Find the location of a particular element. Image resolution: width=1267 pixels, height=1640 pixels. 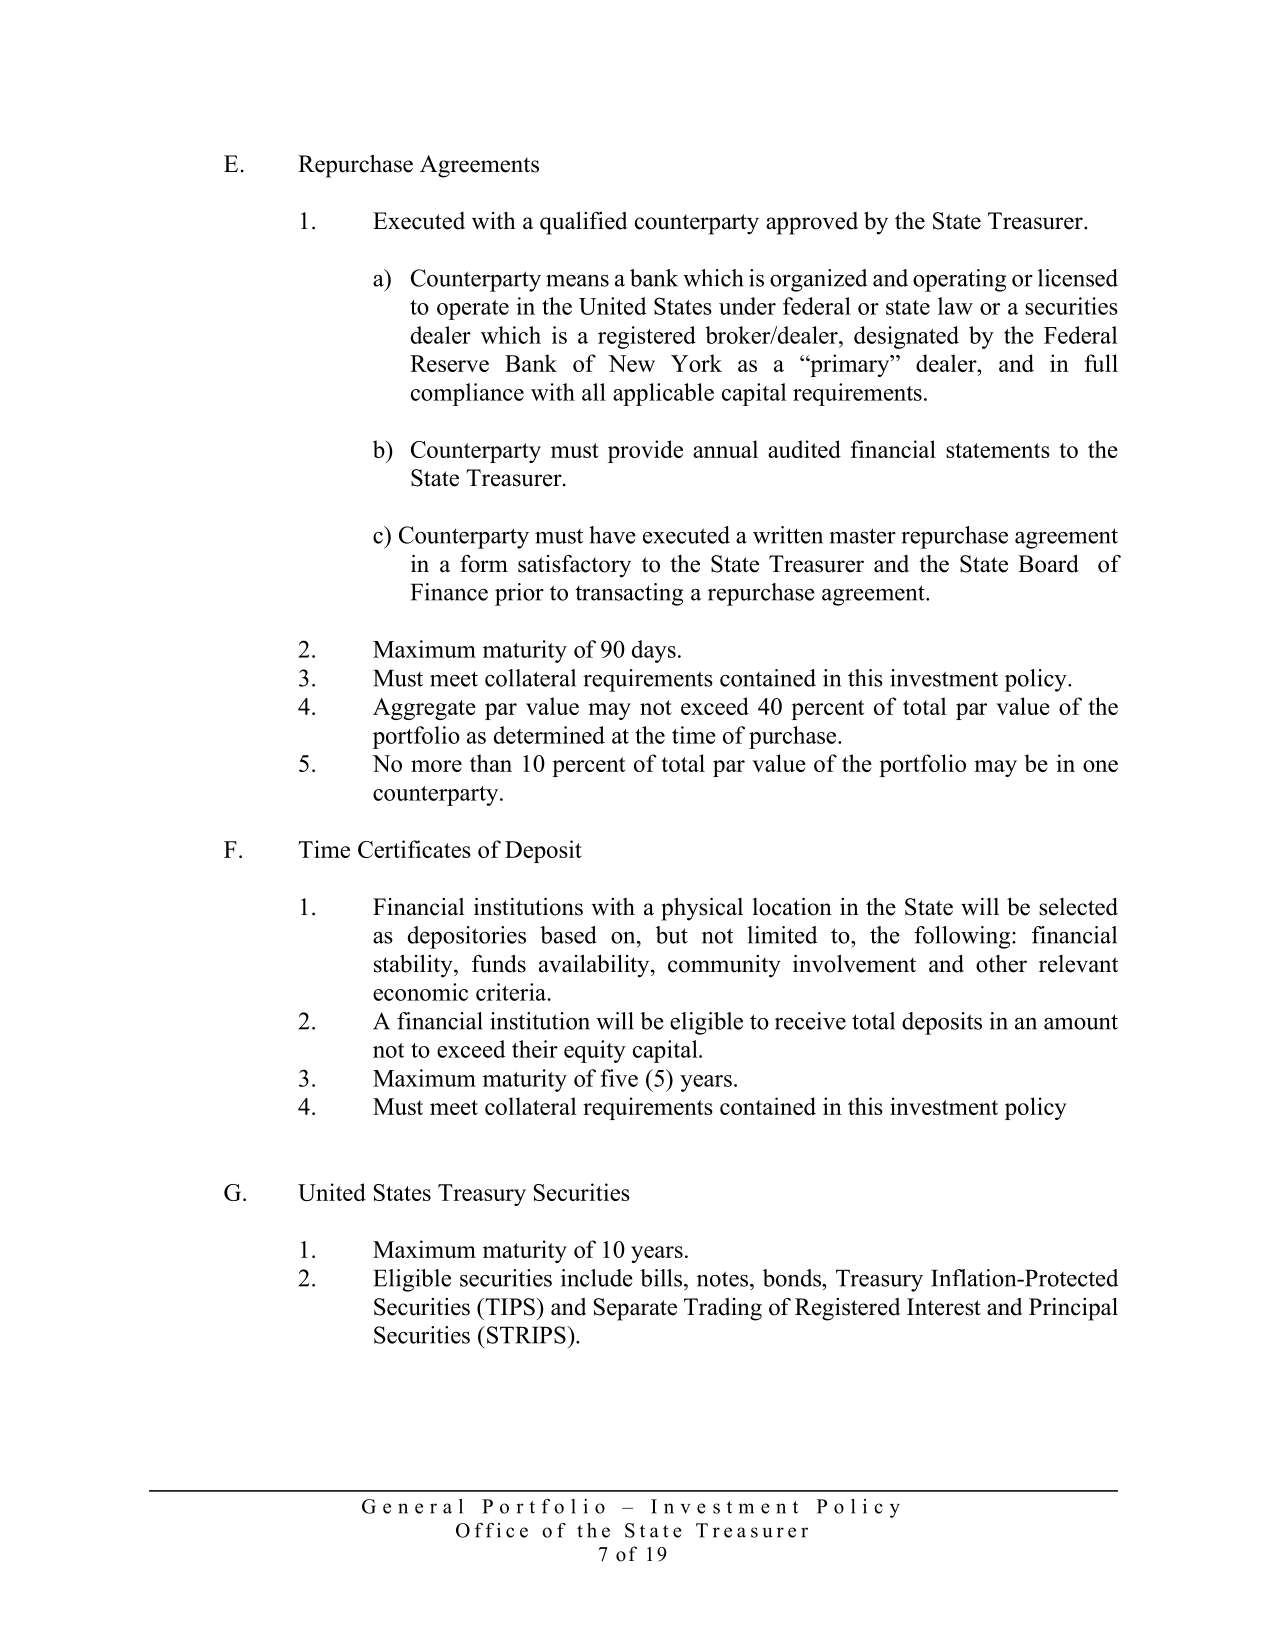

licensed is located at coordinates (1078, 278).
